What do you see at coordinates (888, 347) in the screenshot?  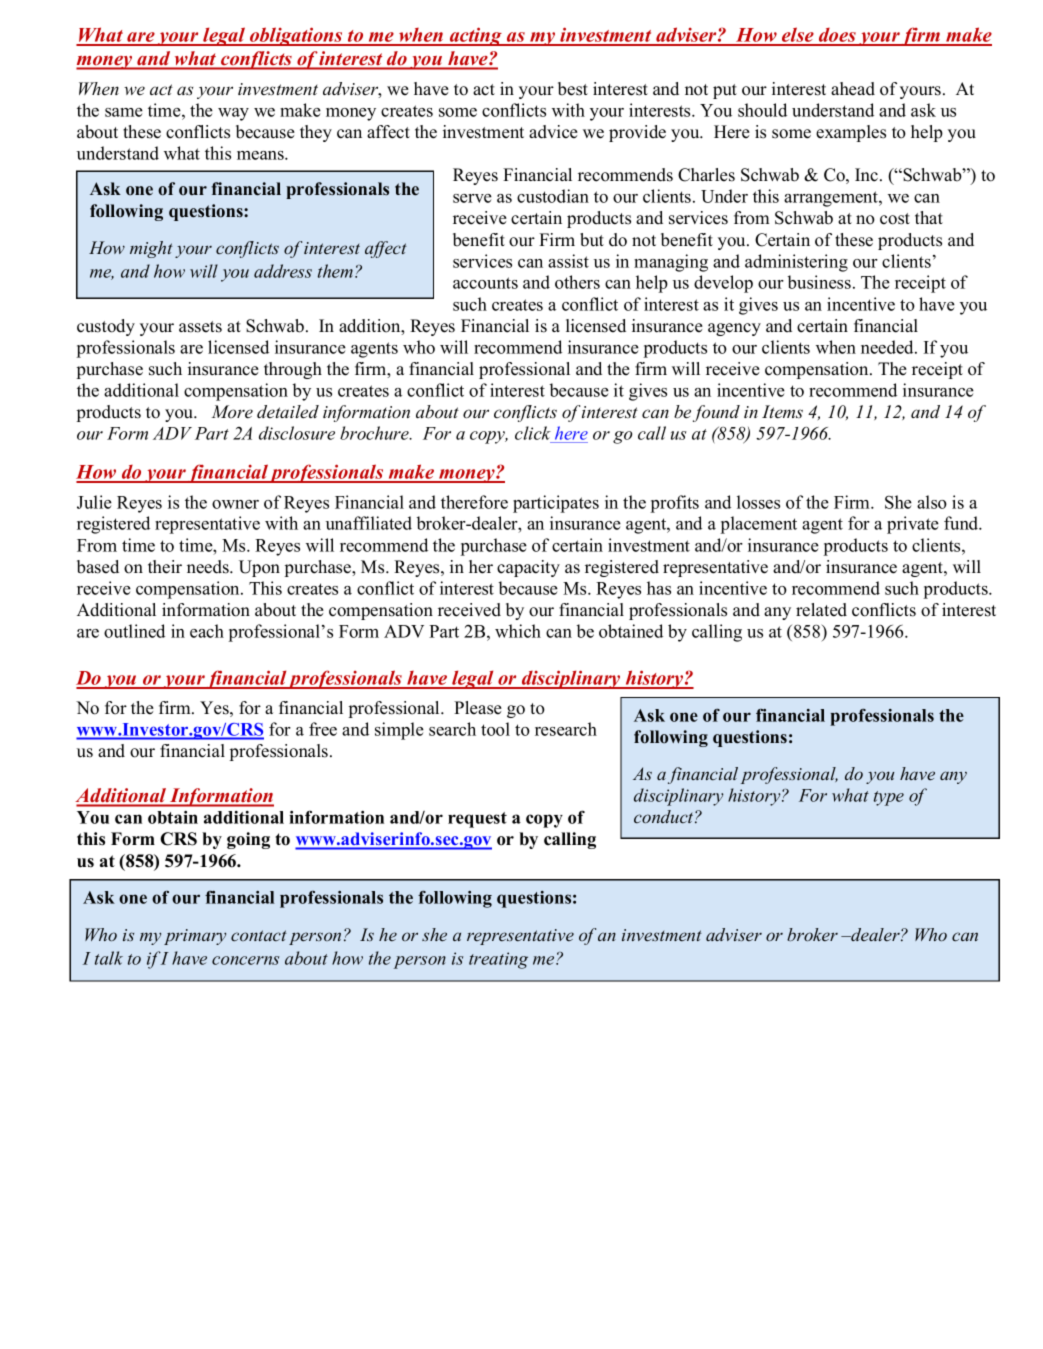 I see `needed` at bounding box center [888, 347].
